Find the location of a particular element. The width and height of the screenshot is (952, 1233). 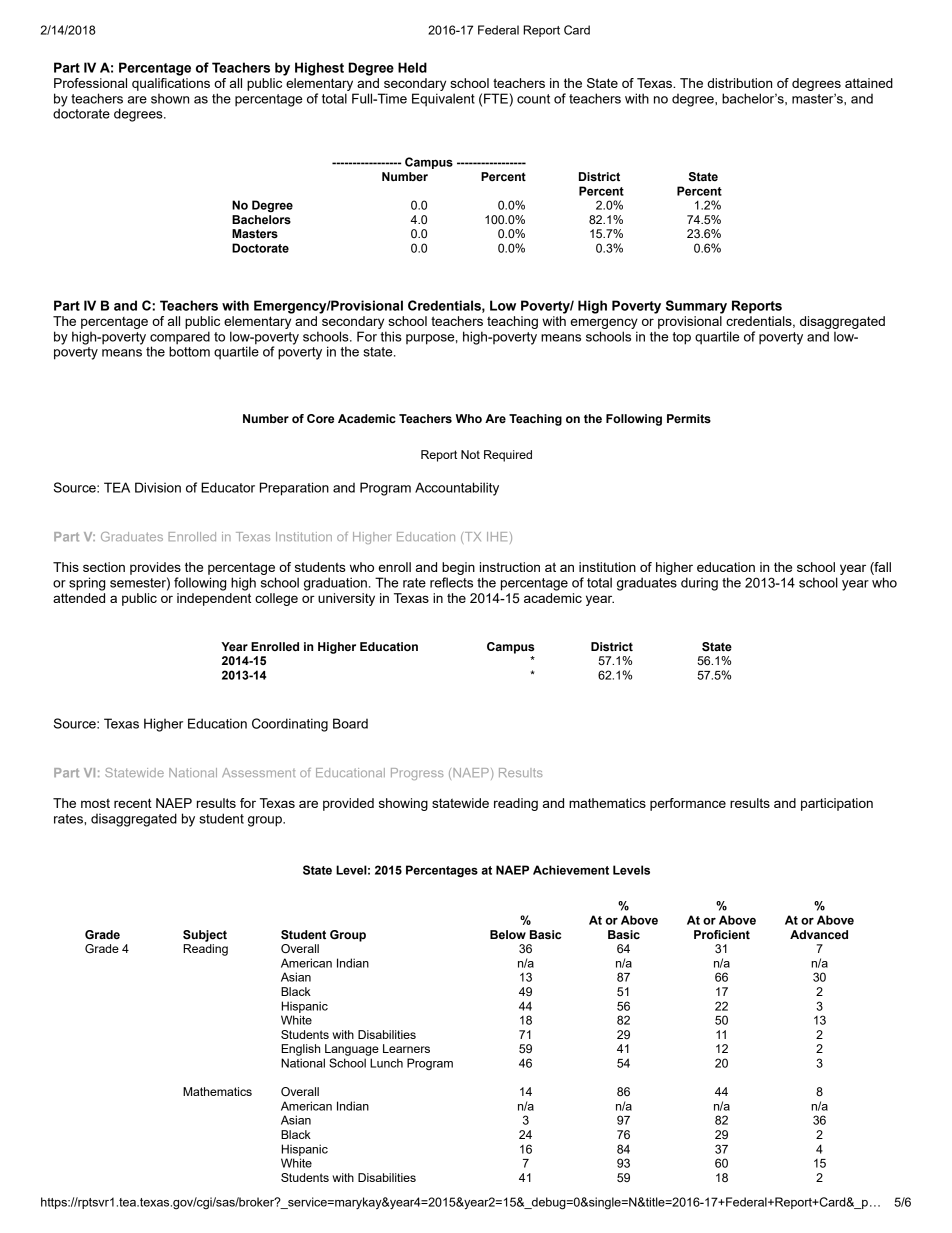

during is located at coordinates (699, 584).
